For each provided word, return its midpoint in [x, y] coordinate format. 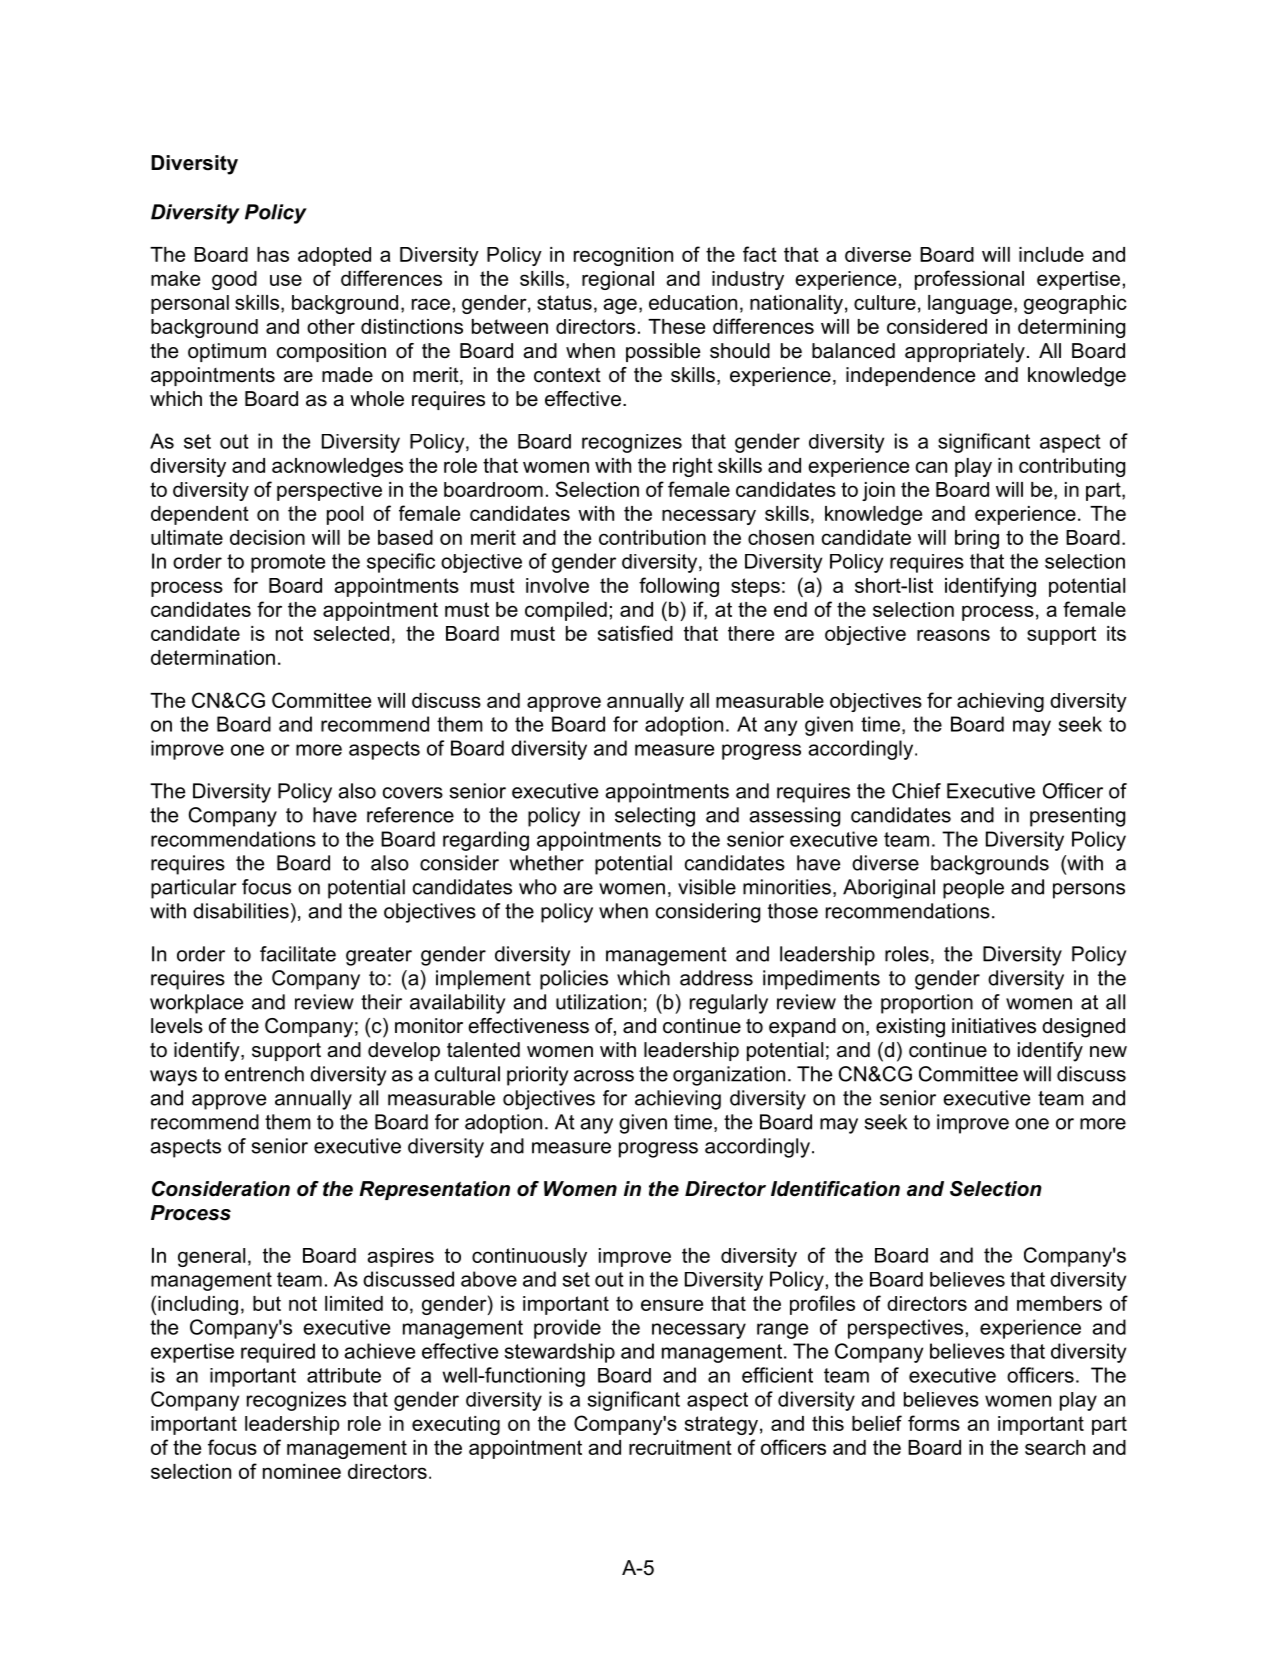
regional [618, 280]
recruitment [680, 1447]
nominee [302, 1471]
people [973, 889]
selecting [655, 817]
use [286, 280]
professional [969, 280]
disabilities [241, 911]
